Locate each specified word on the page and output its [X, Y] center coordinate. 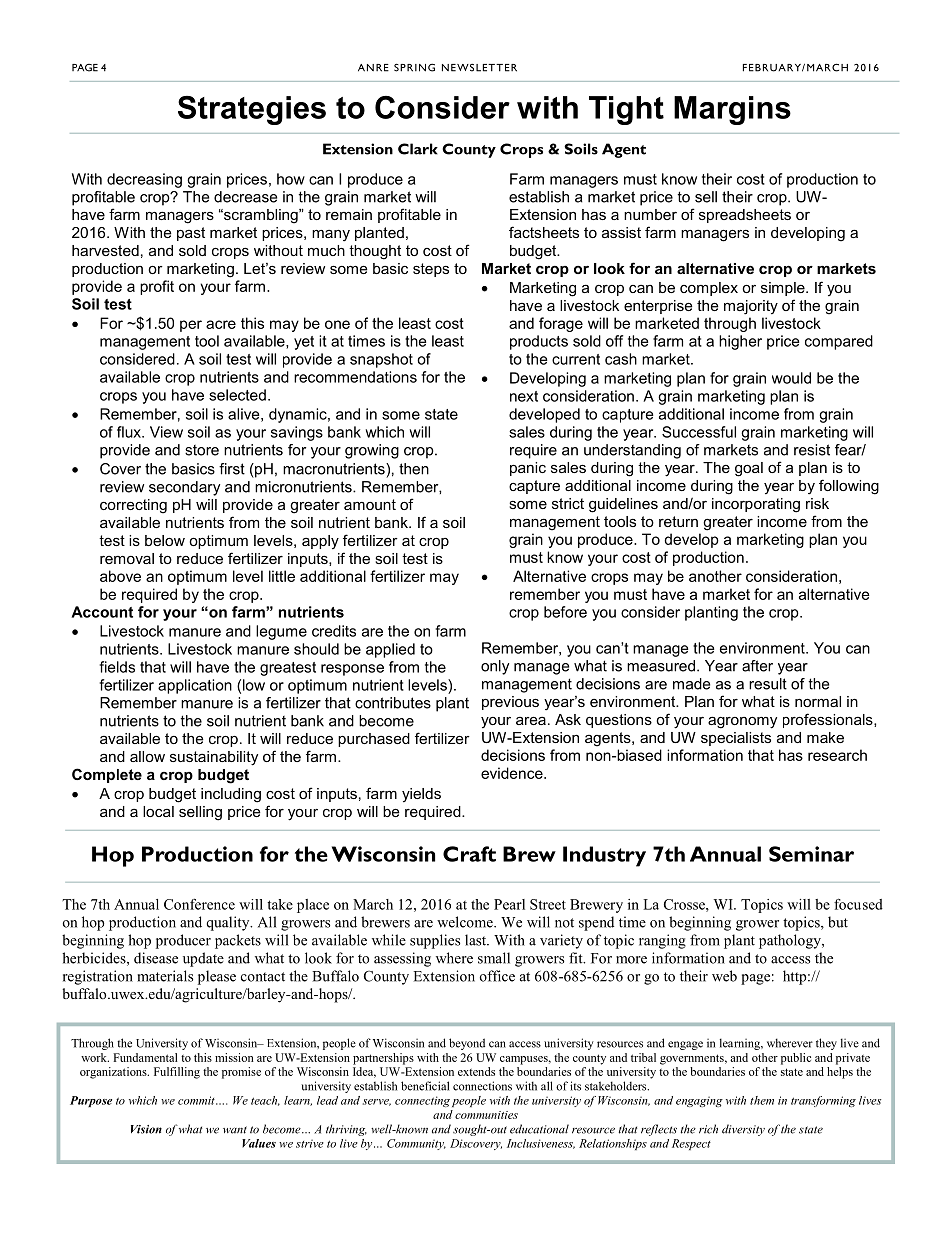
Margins [732, 110]
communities [486, 1115]
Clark [418, 149]
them [762, 1100]
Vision [146, 1129]
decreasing [144, 180]
